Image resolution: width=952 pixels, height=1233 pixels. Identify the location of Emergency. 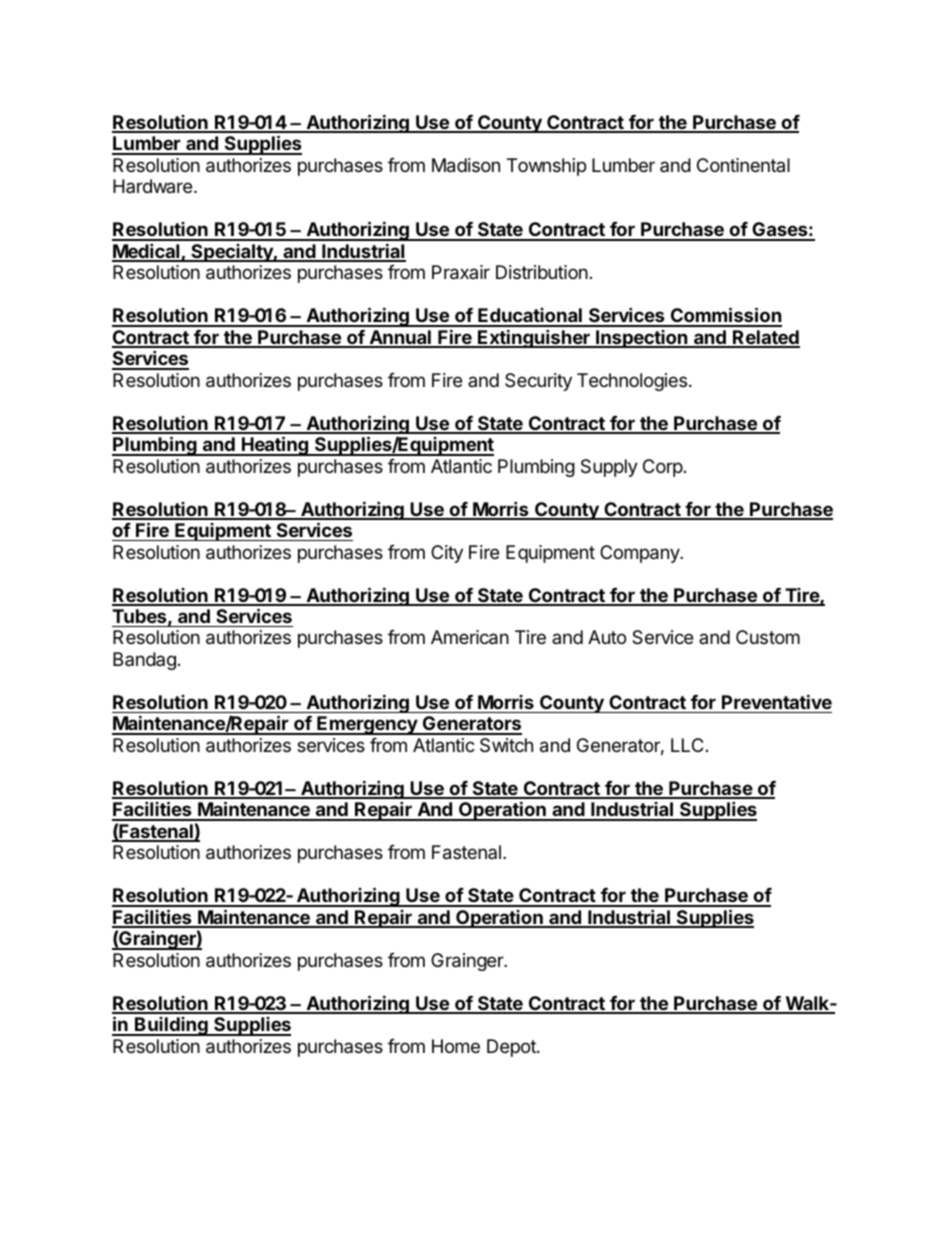
(367, 725).
